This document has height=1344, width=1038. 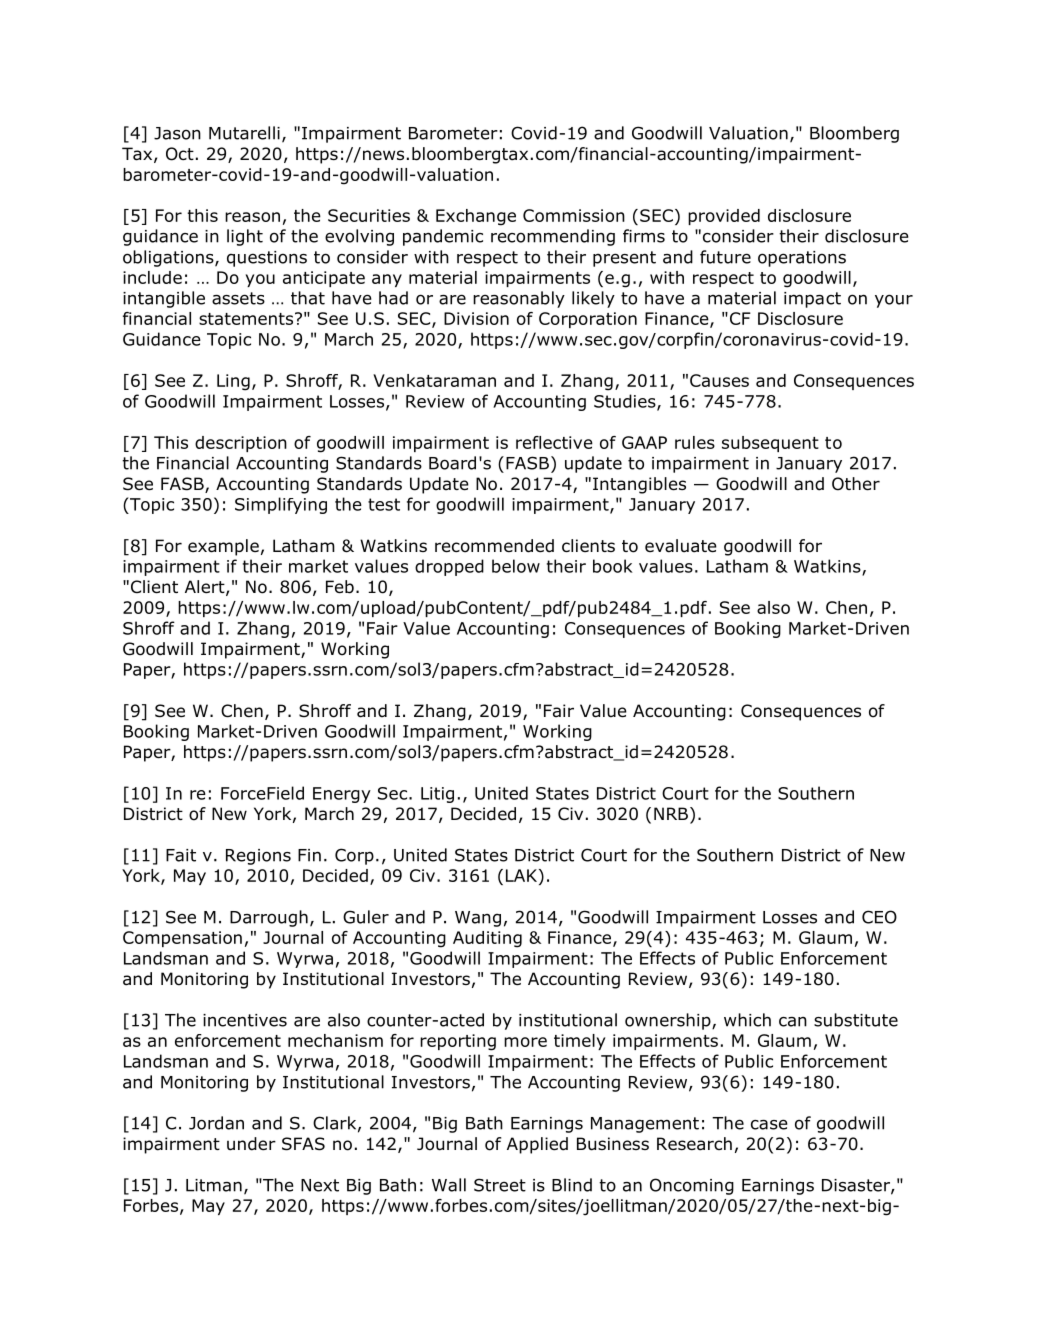 What do you see at coordinates (719, 380) in the document?
I see `Causes` at bounding box center [719, 380].
